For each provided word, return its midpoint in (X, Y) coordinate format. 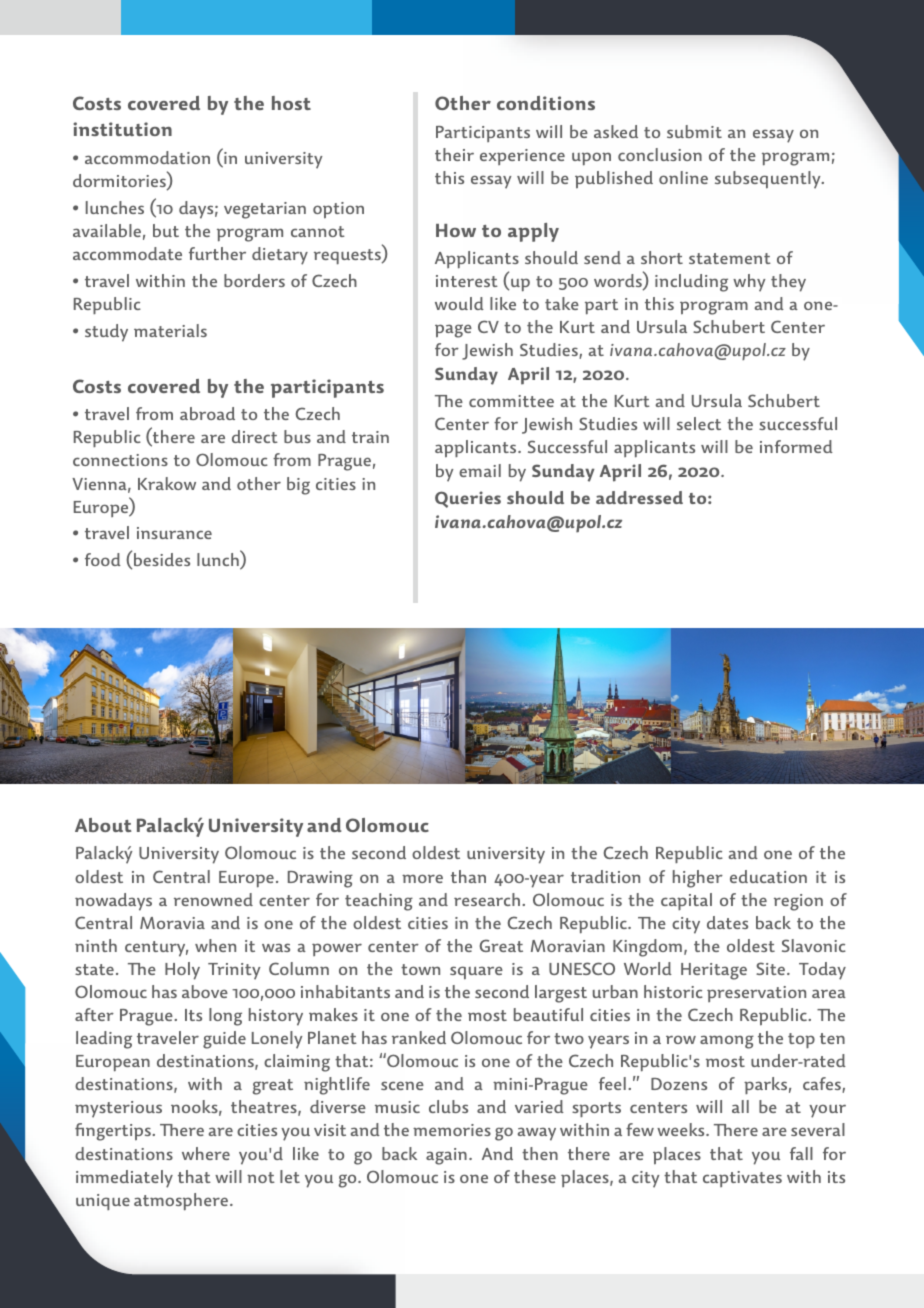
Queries (468, 499)
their (454, 154)
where (206, 1153)
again (446, 1156)
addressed (639, 497)
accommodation (147, 157)
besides (162, 559)
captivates (742, 1179)
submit (694, 131)
